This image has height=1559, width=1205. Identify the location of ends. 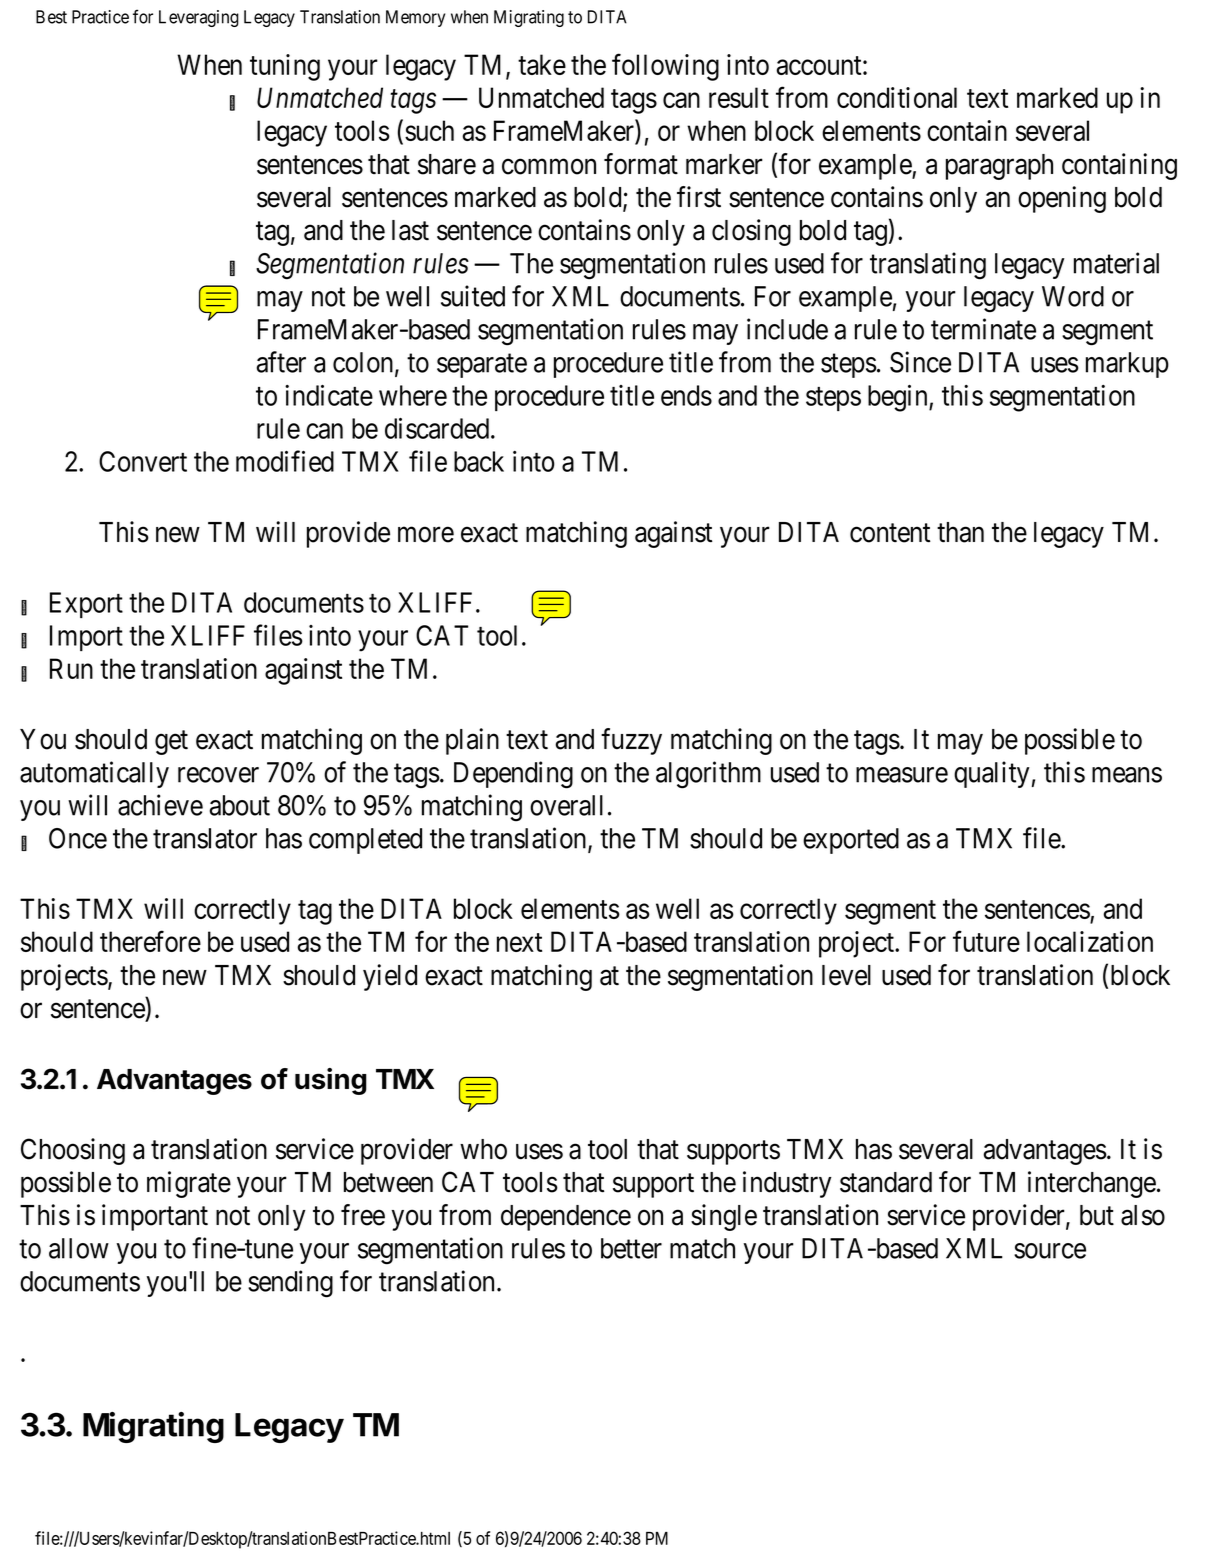
(686, 395).
